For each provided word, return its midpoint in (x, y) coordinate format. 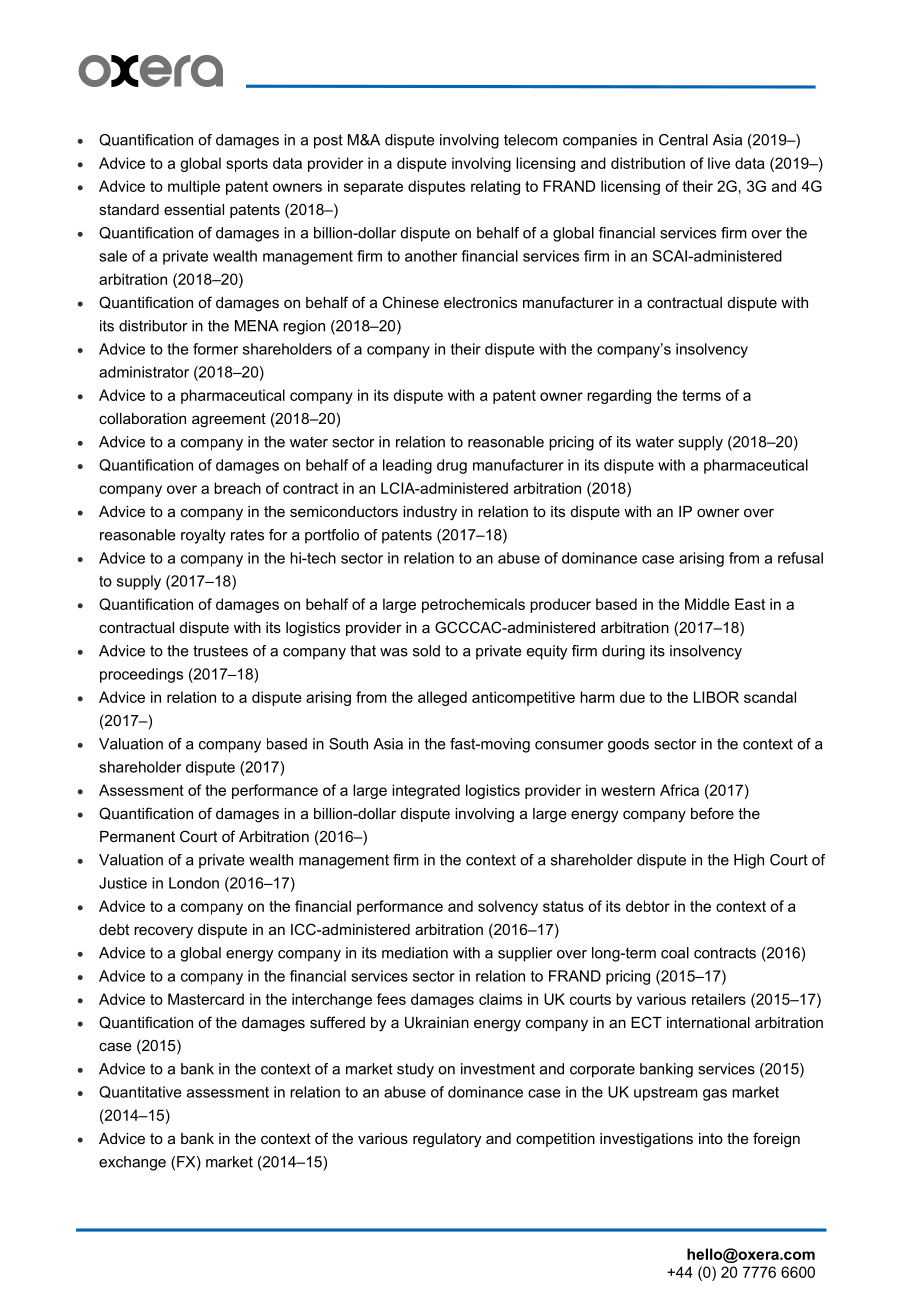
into (711, 1138)
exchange (132, 1163)
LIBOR (716, 697)
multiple (194, 187)
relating (495, 187)
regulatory (447, 1140)
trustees (220, 651)
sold (426, 651)
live (719, 163)
